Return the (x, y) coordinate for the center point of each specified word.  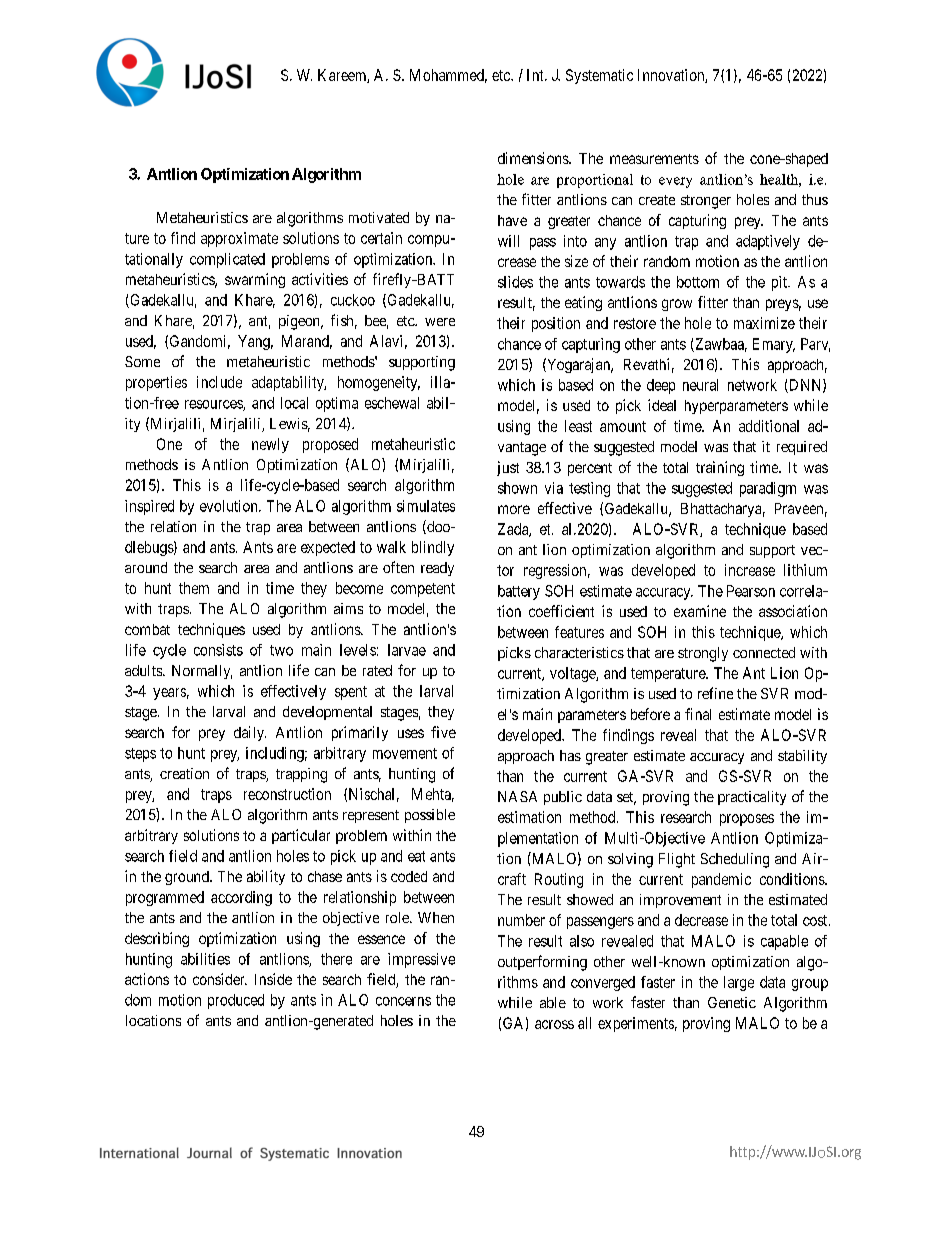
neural (700, 385)
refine (715, 693)
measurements (654, 159)
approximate (239, 239)
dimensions (534, 158)
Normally (202, 672)
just (508, 468)
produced (236, 1001)
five (443, 732)
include (219, 382)
